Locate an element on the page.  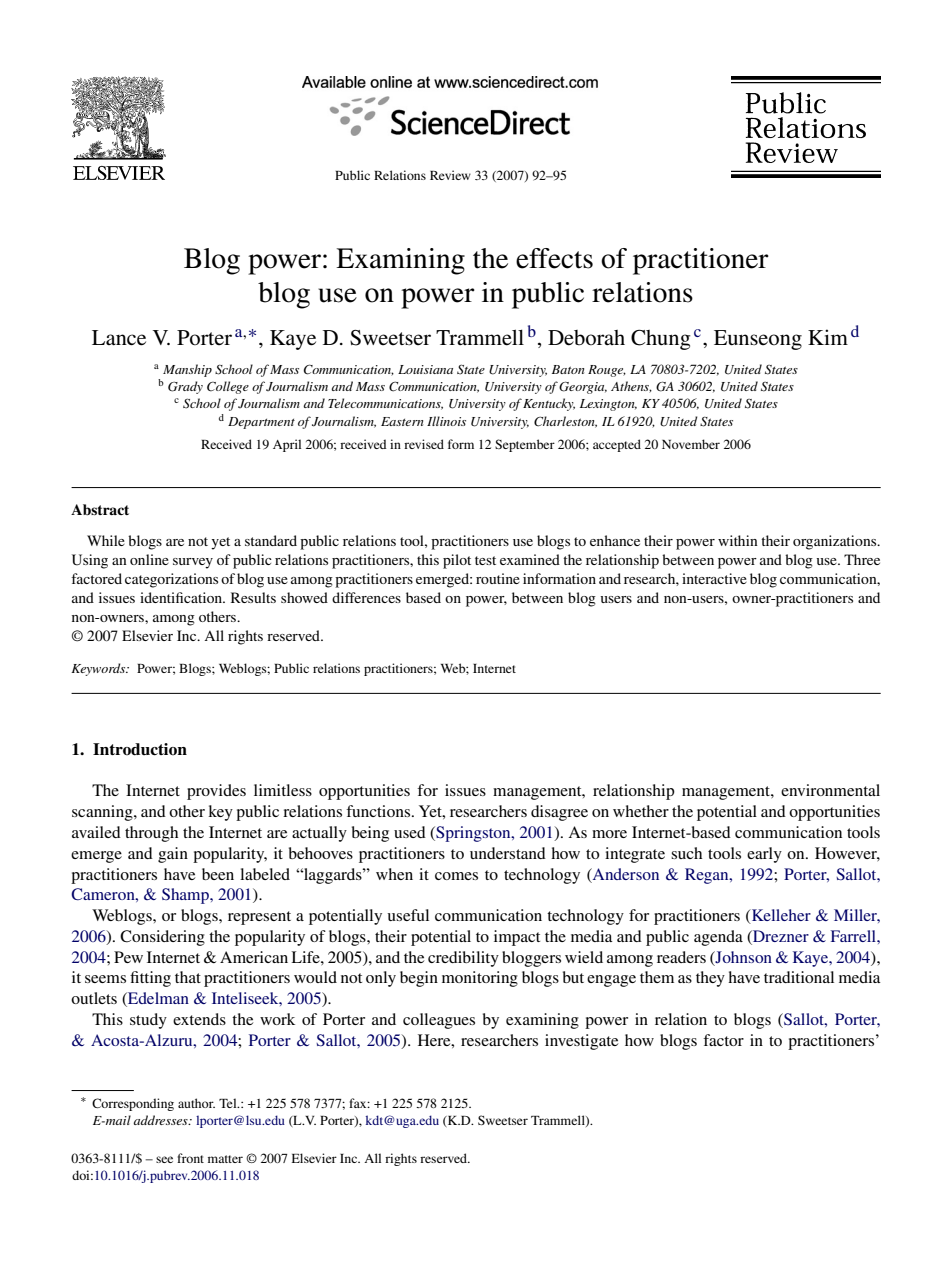
Lance is located at coordinates (119, 338).
